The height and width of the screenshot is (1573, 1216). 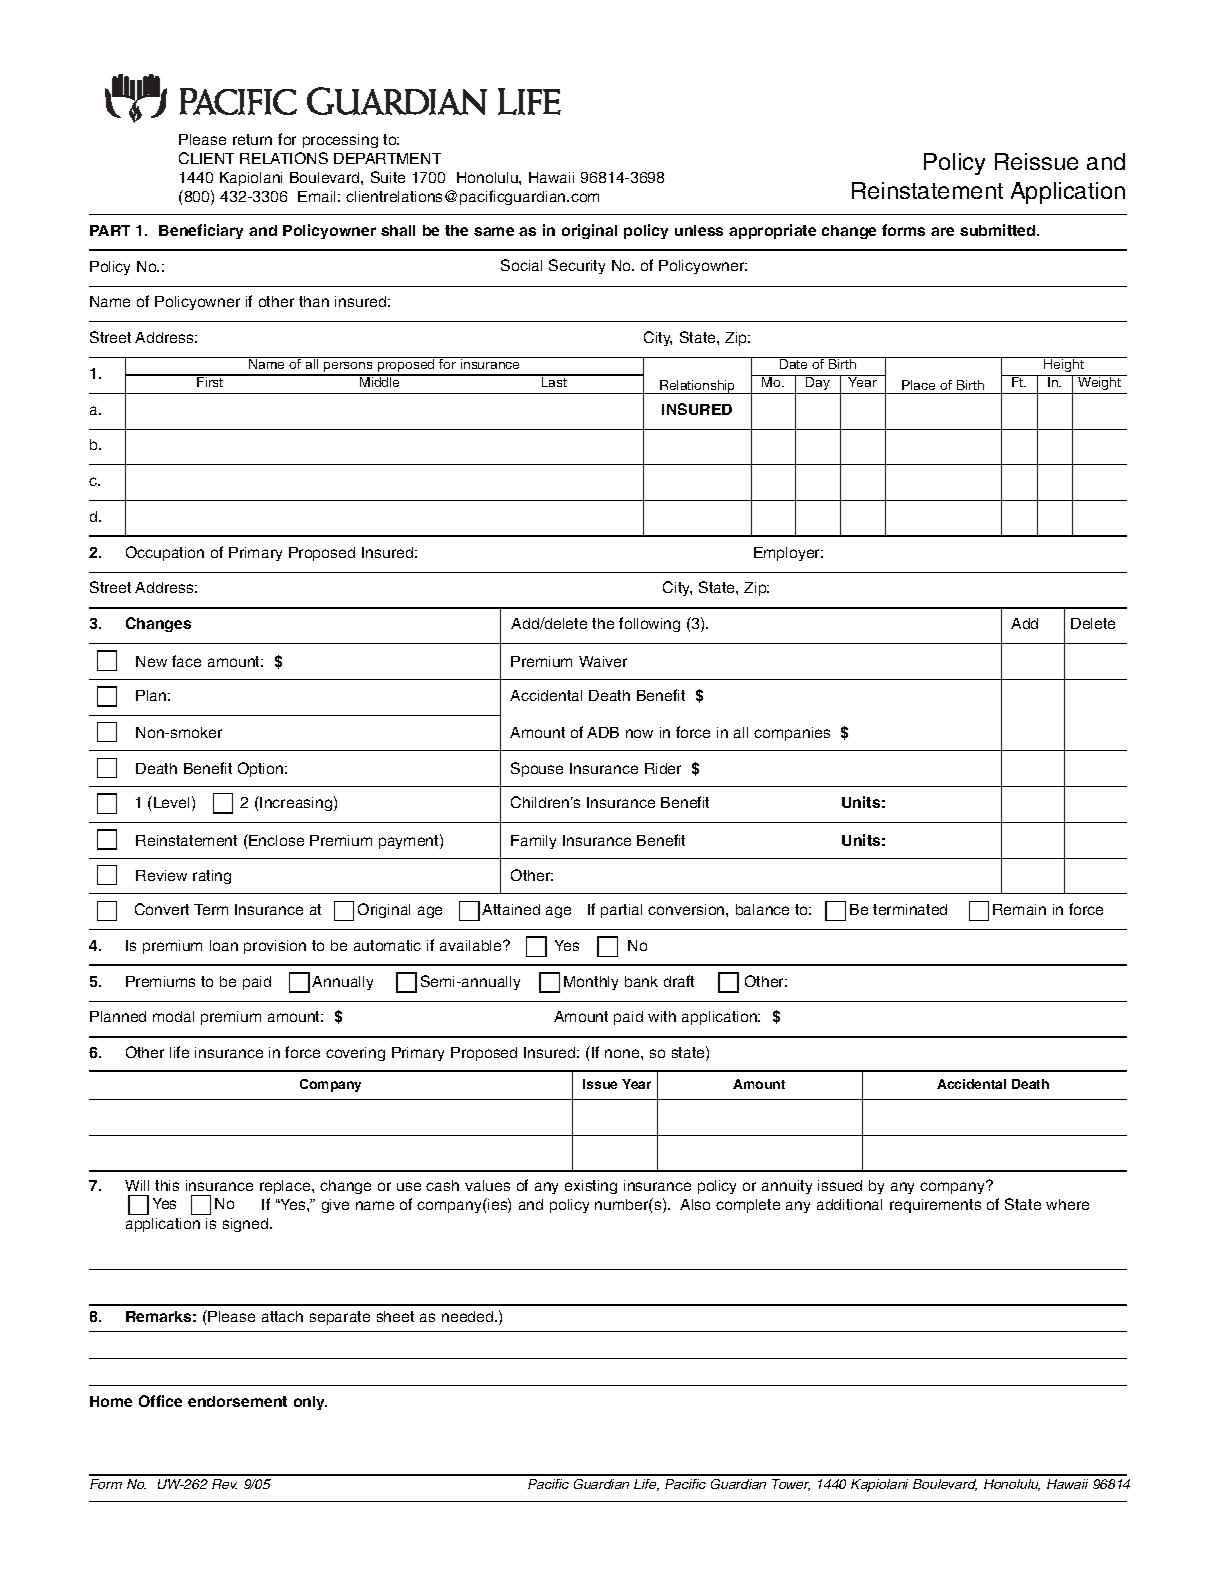 I want to click on endorsement, so click(x=237, y=1401).
